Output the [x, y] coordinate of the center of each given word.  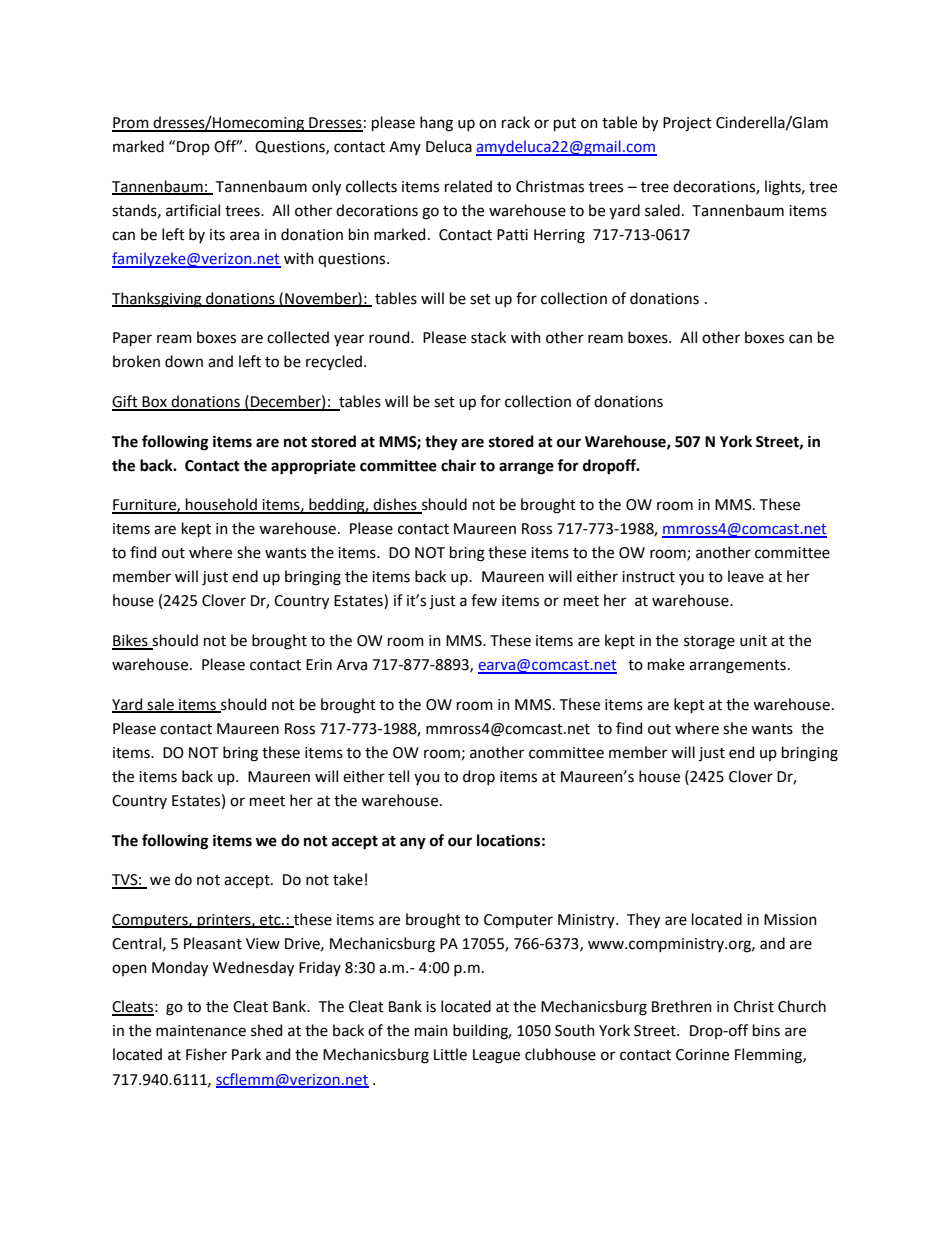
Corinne [702, 1055]
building [482, 1032]
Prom [131, 124]
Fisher [206, 1054]
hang [436, 124]
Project [687, 124]
